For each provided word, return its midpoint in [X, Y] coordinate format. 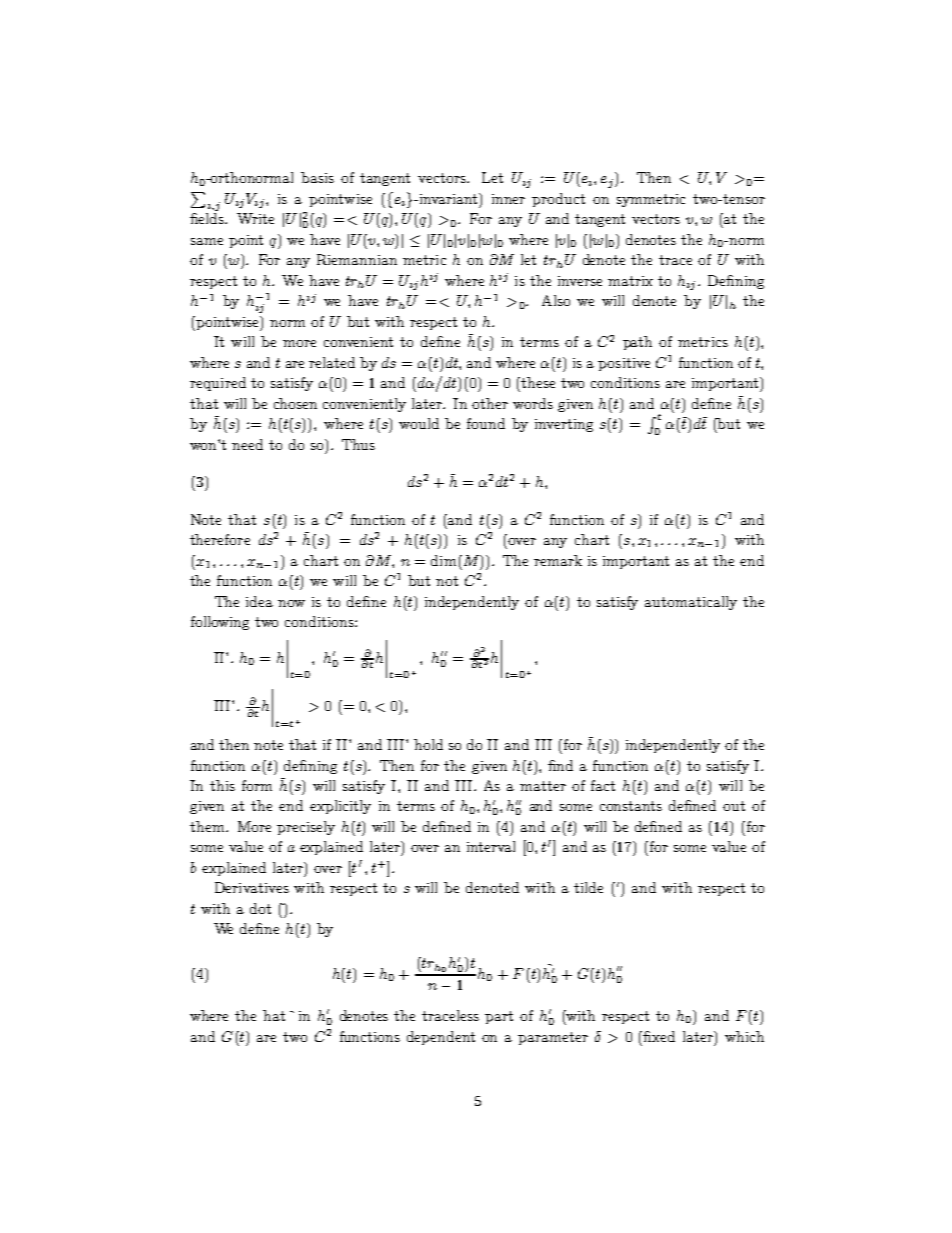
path [637, 343]
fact [603, 785]
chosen [295, 403]
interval [491, 846]
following [220, 623]
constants [631, 806]
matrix [630, 281]
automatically [691, 603]
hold [428, 744]
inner [508, 199]
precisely [306, 828]
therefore [220, 539]
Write [255, 218]
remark [558, 560]
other [490, 403]
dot [260, 908]
